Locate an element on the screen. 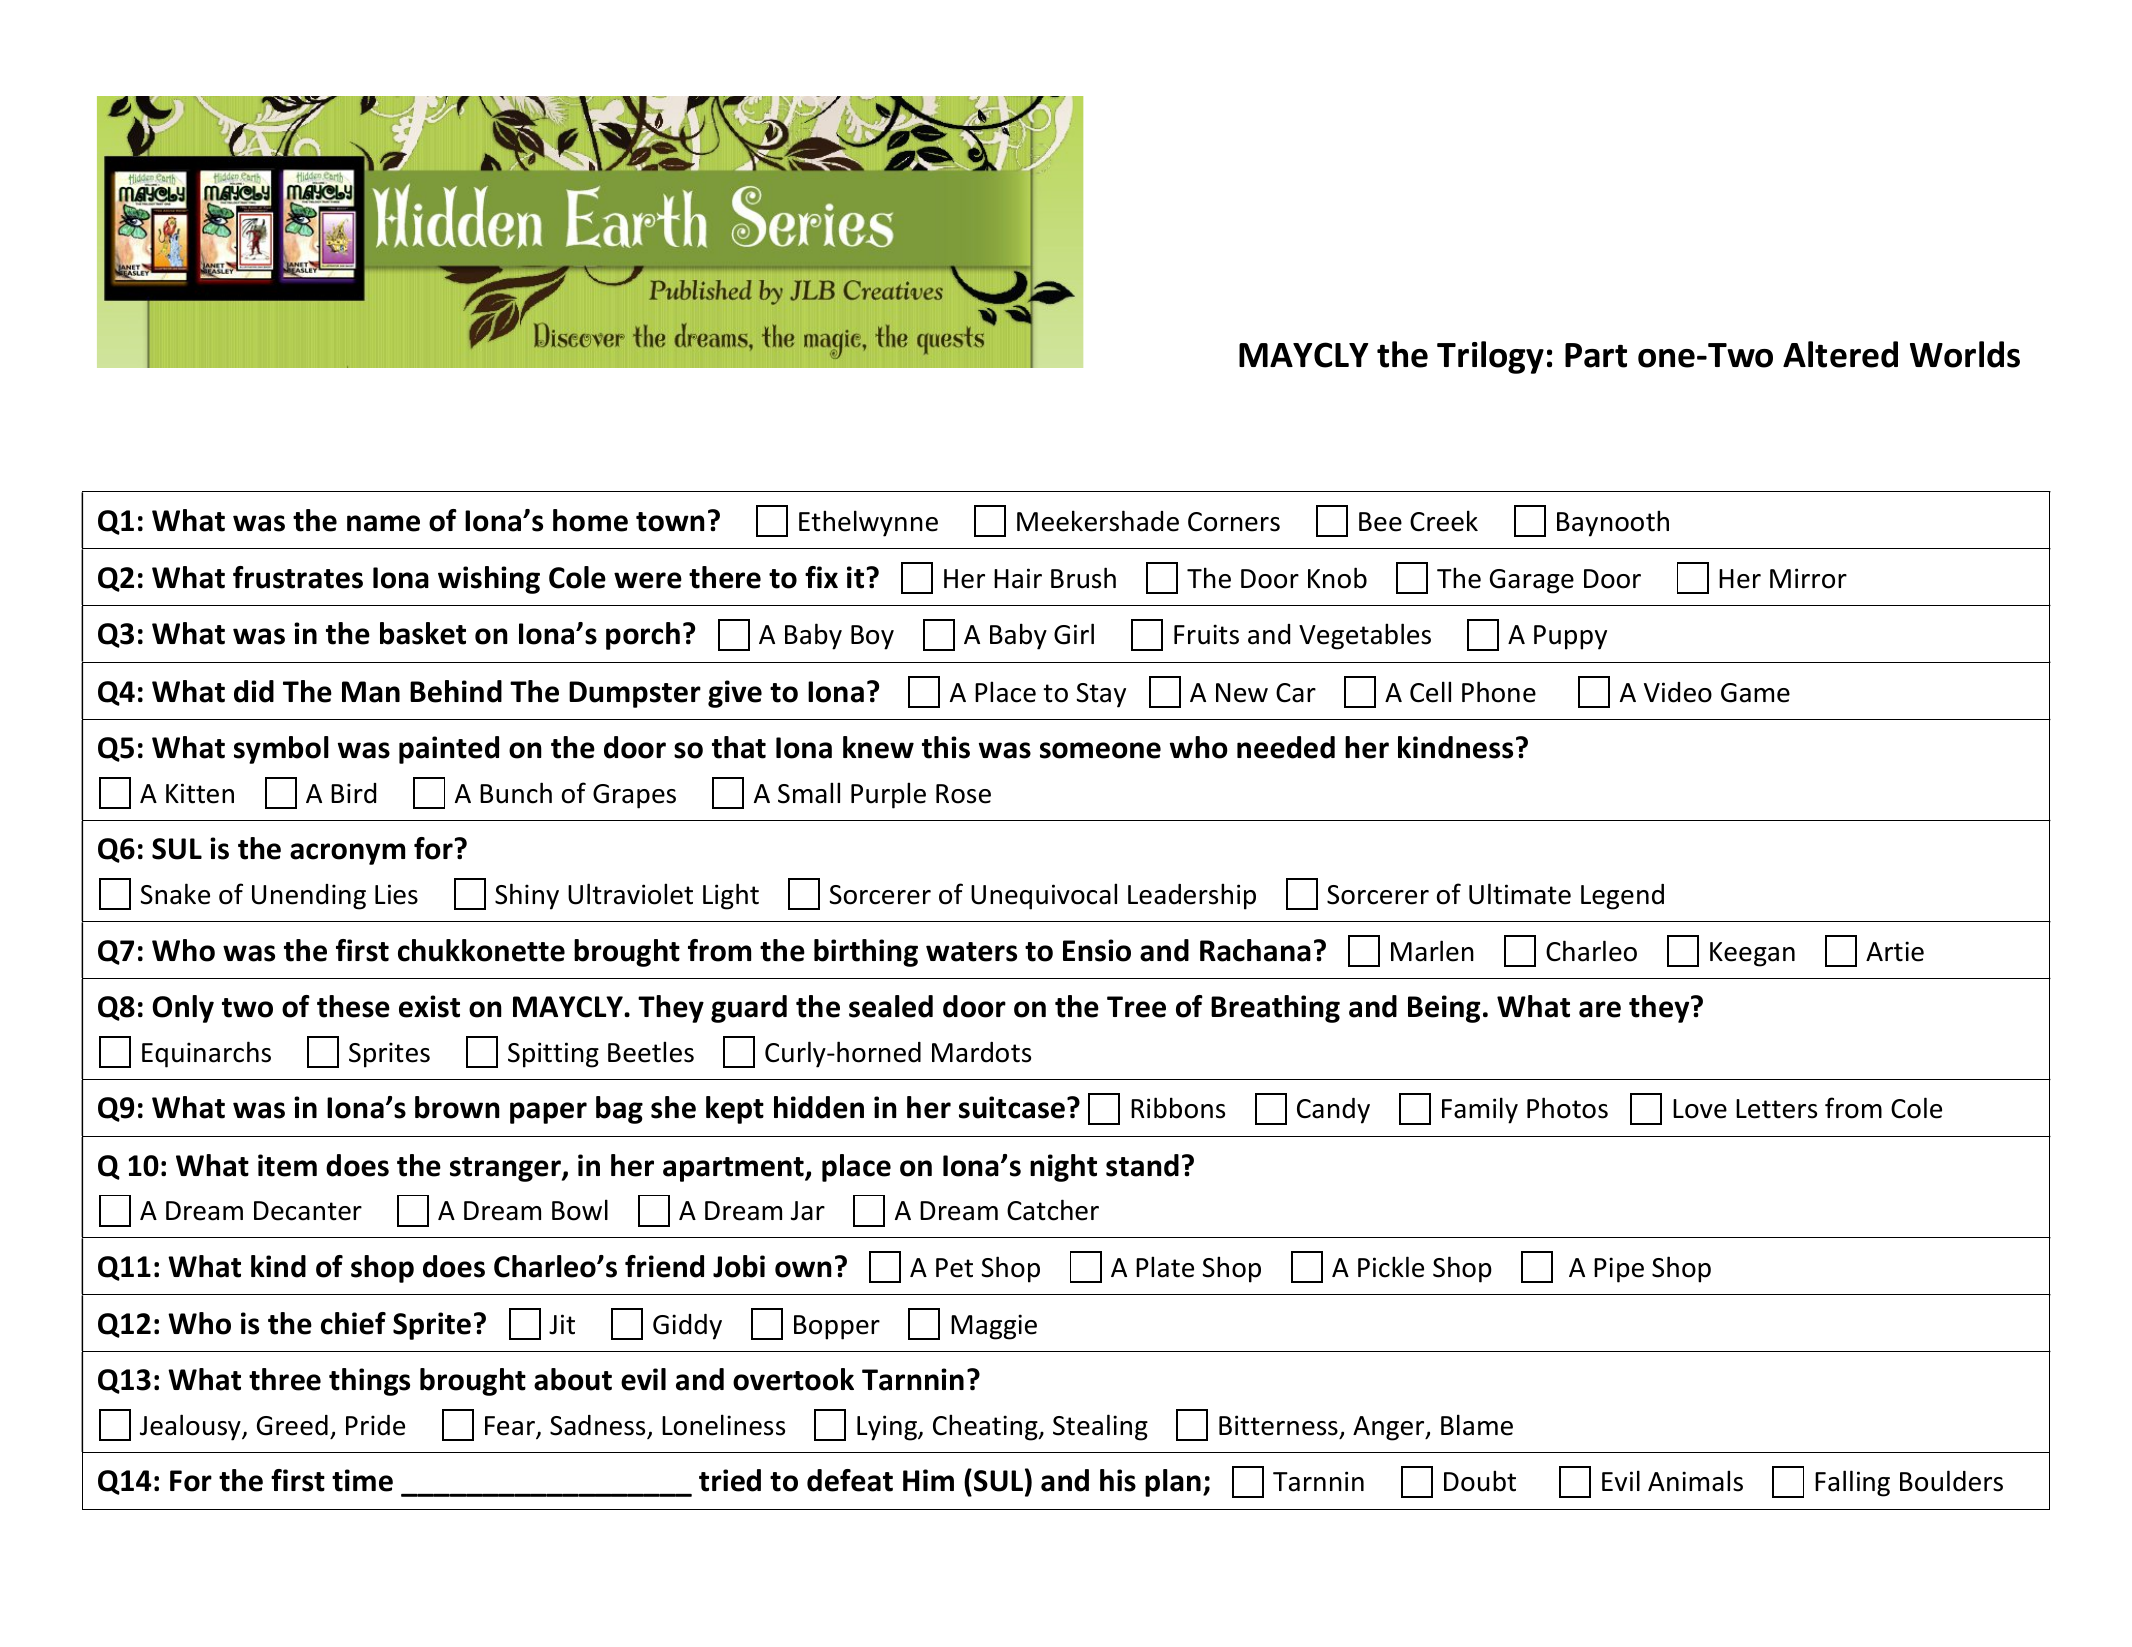 The image size is (2132, 1647). Game is located at coordinates (1755, 693).
